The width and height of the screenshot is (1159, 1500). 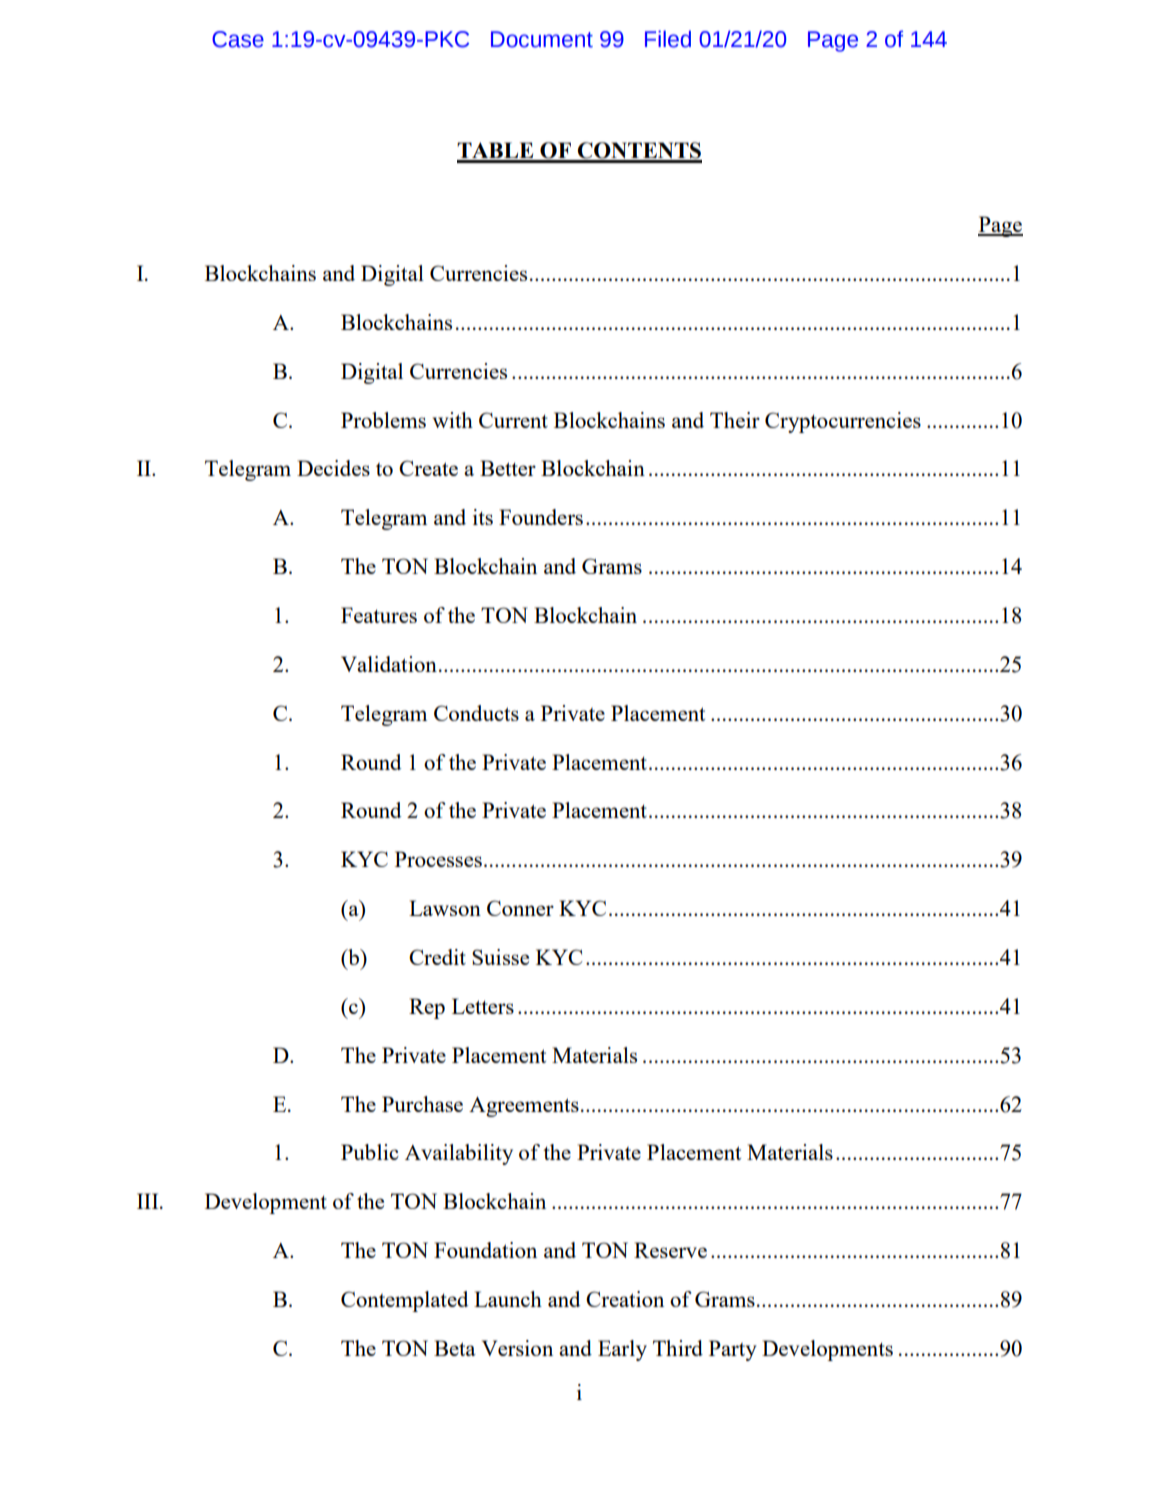 I want to click on Contemplated, so click(x=404, y=1301).
